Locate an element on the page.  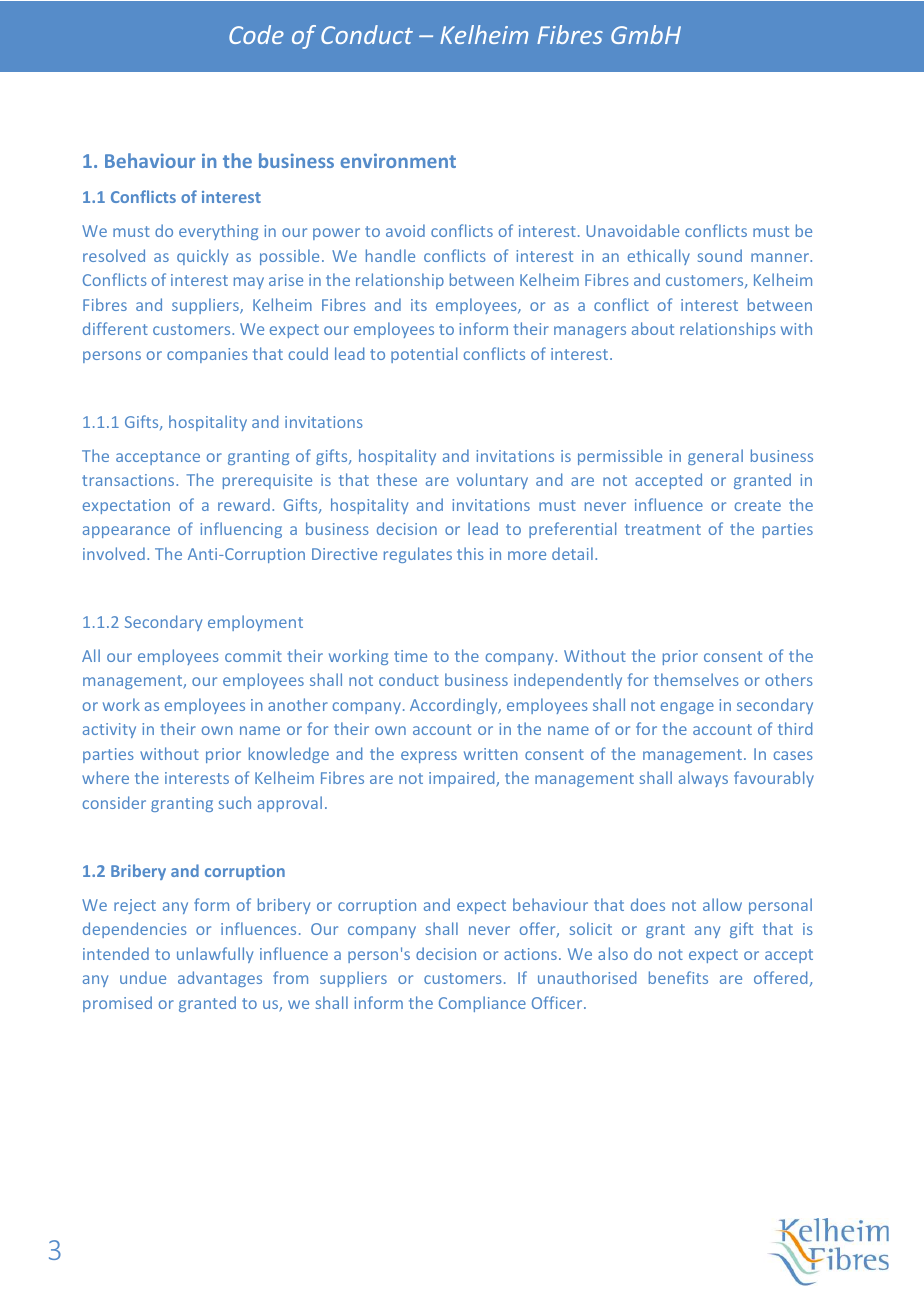
this is located at coordinates (470, 553).
